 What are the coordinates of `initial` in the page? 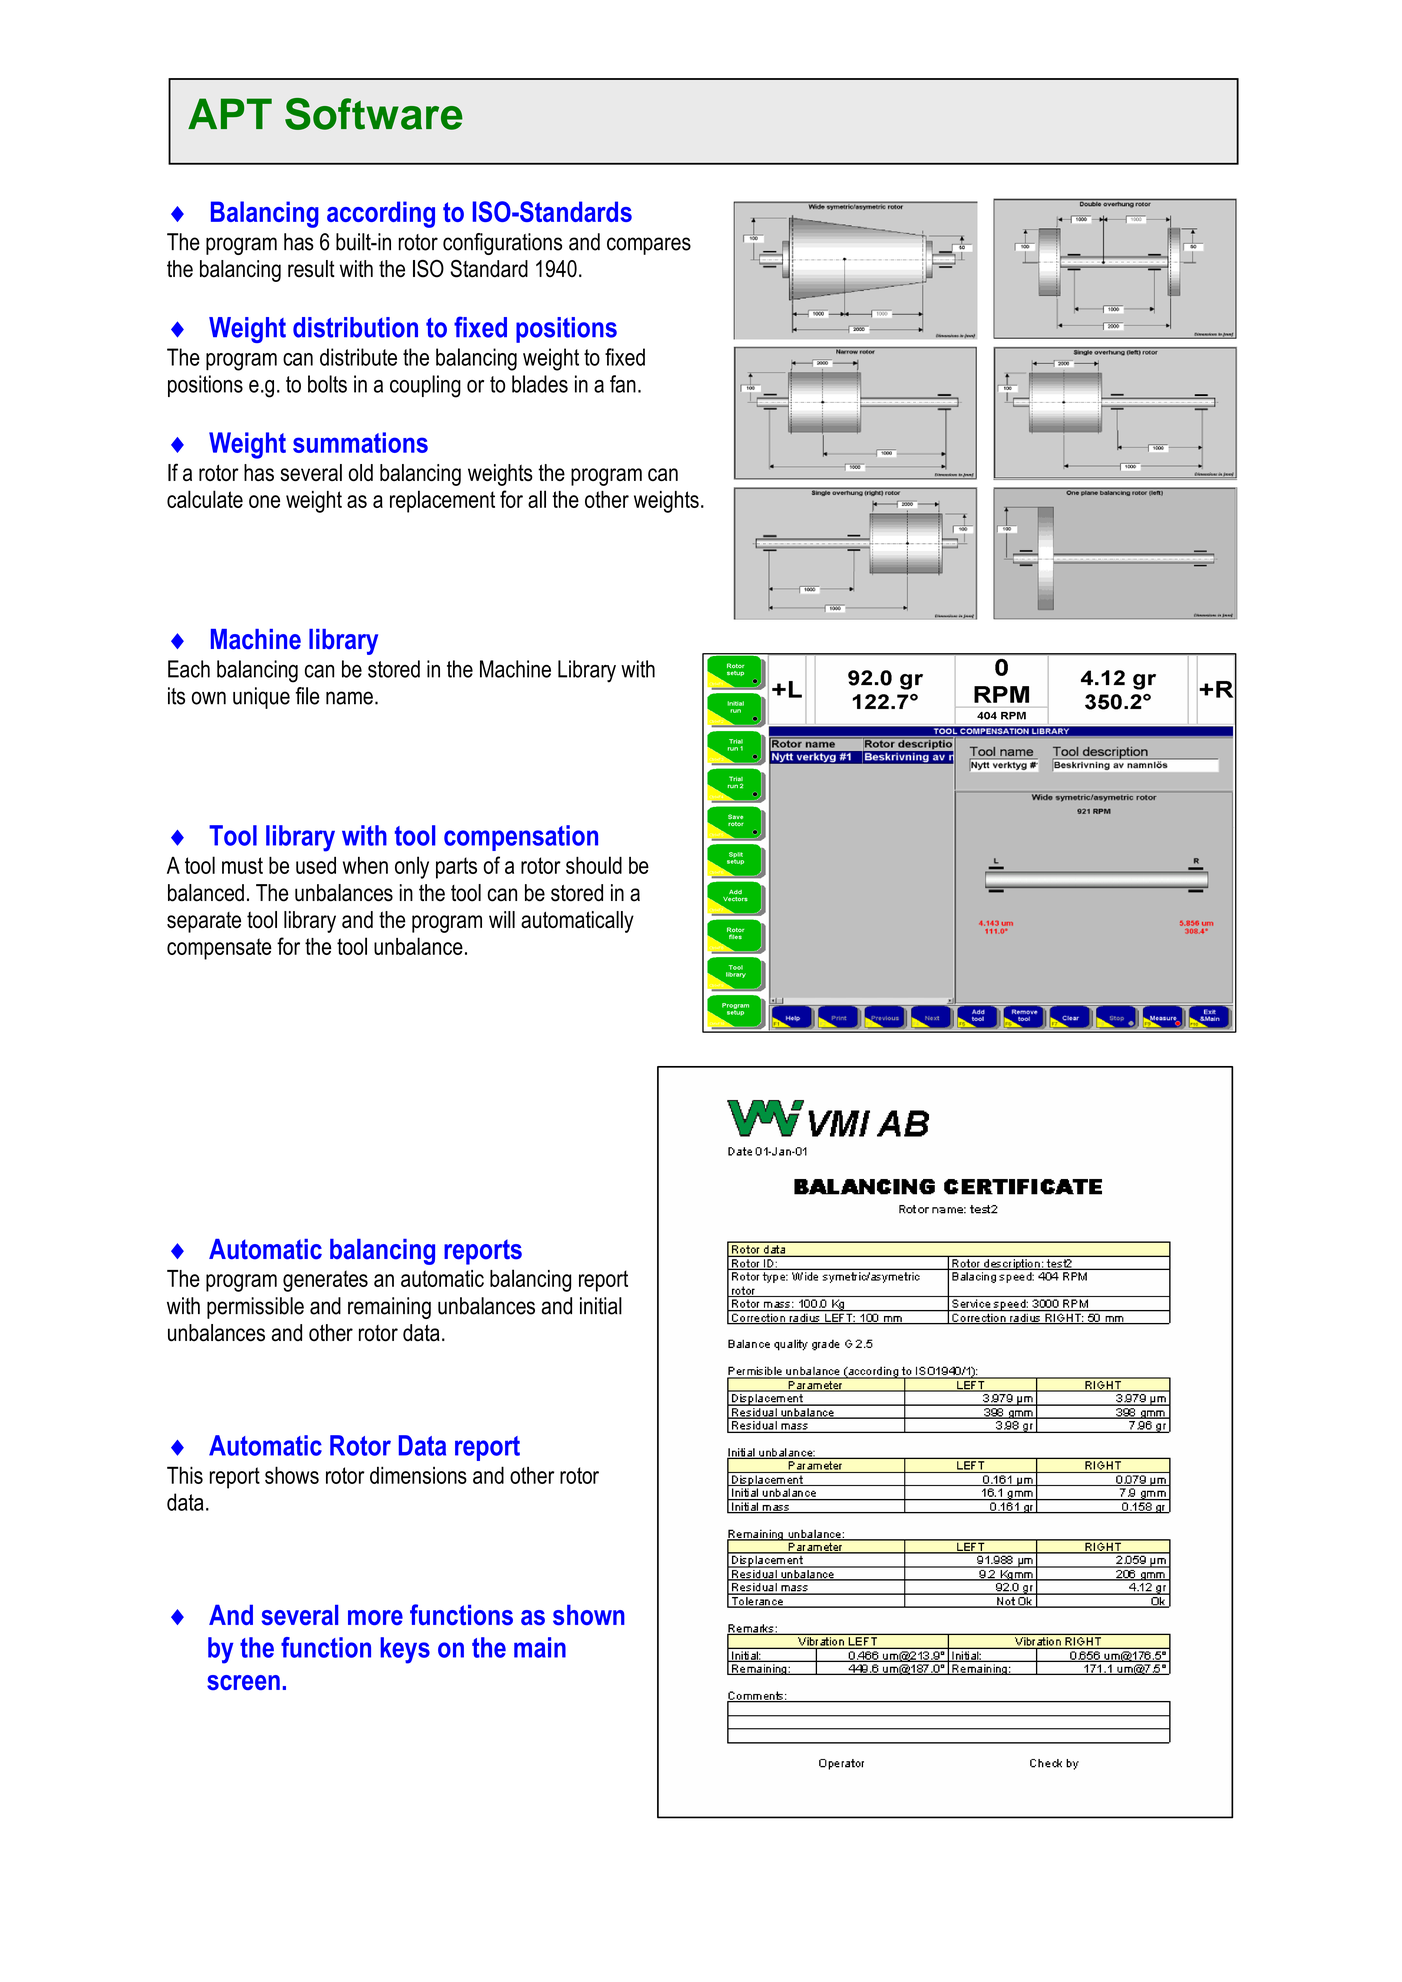 It's located at (601, 1306).
